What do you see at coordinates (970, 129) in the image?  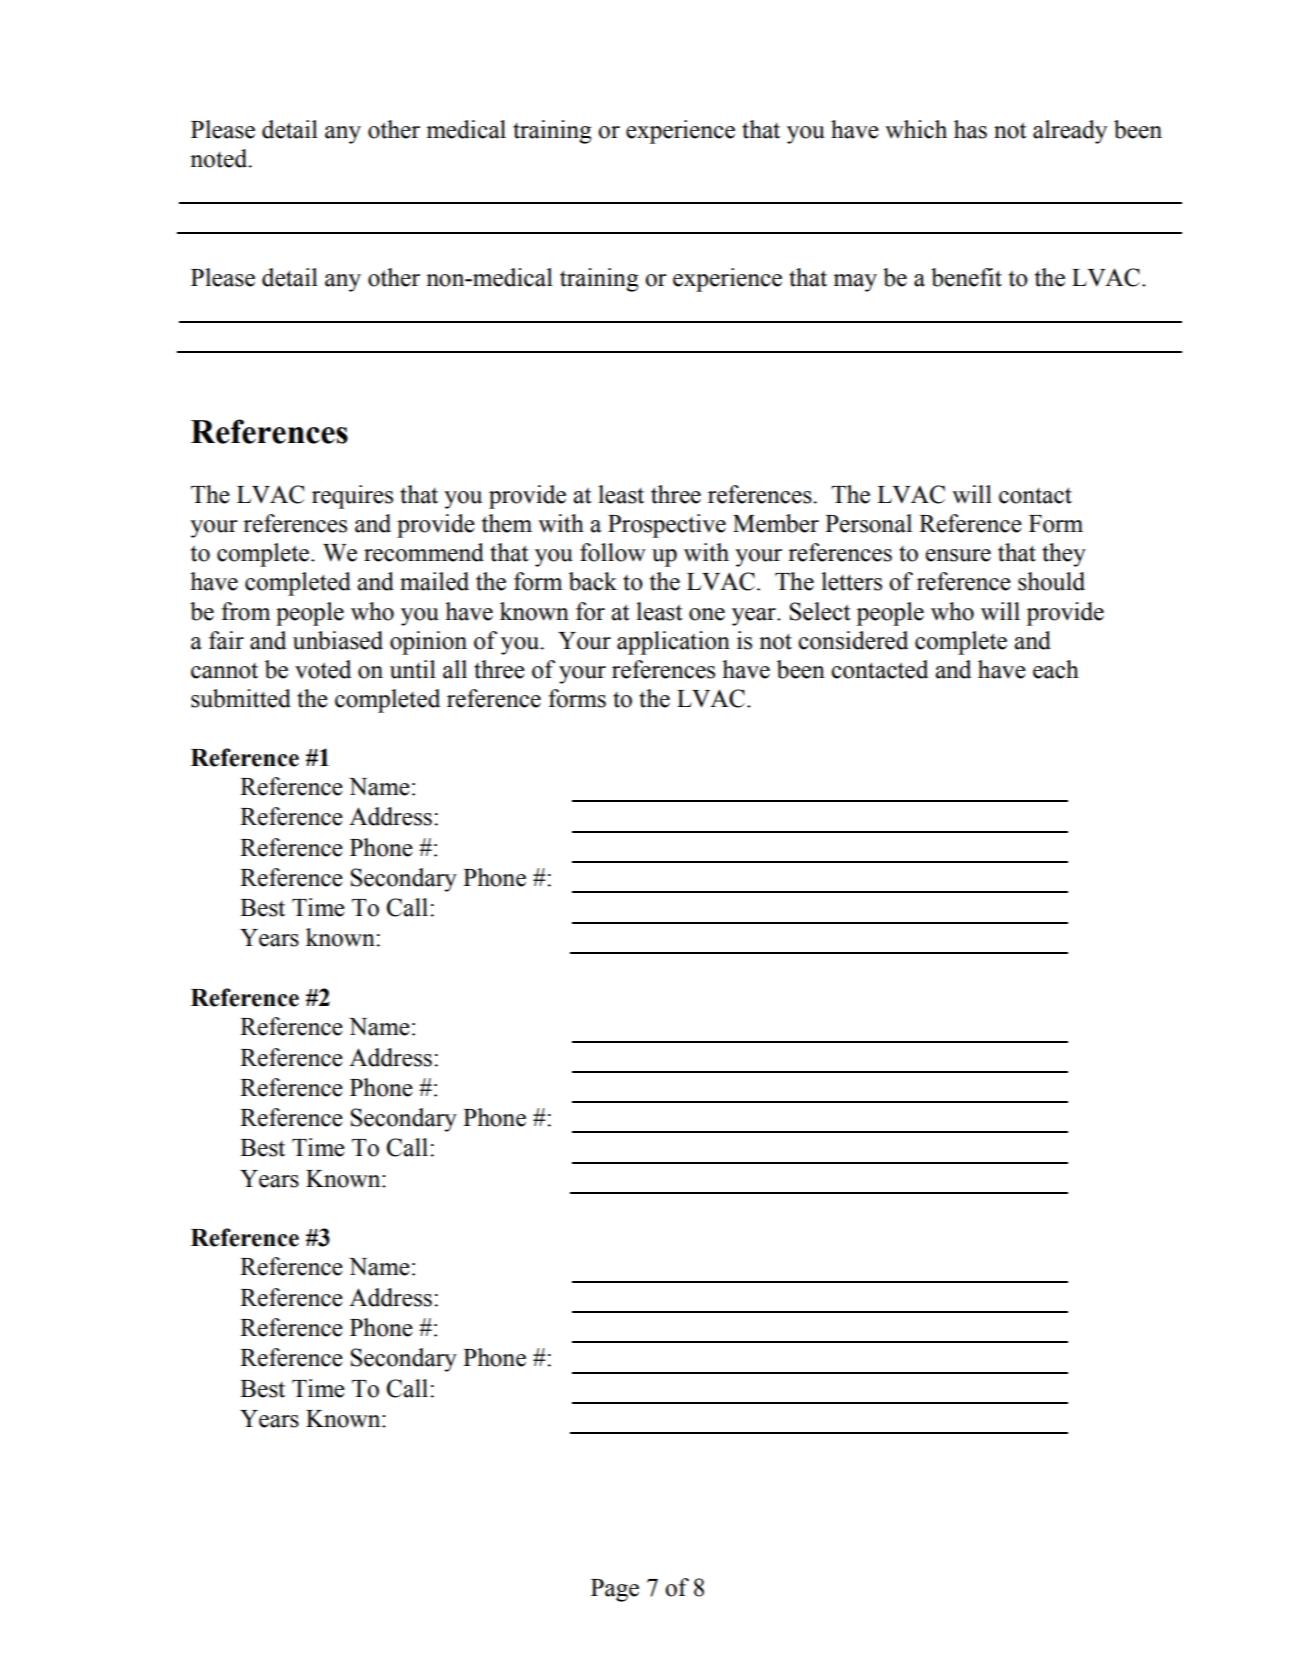 I see `has` at bounding box center [970, 129].
